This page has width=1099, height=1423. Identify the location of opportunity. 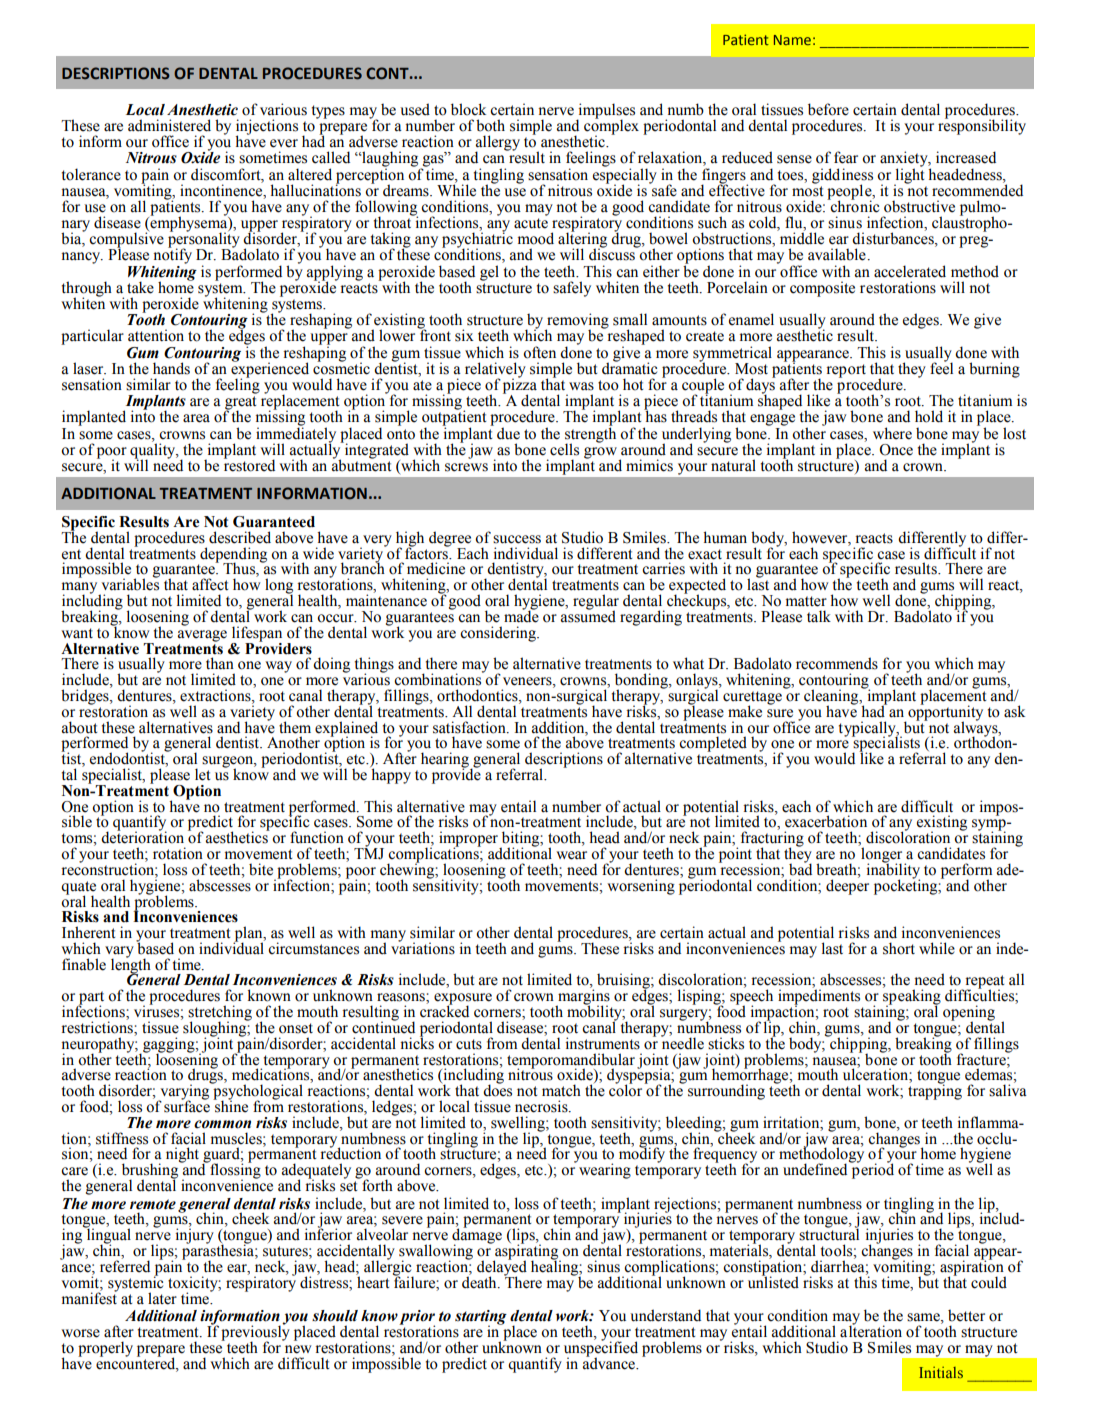
(944, 713).
